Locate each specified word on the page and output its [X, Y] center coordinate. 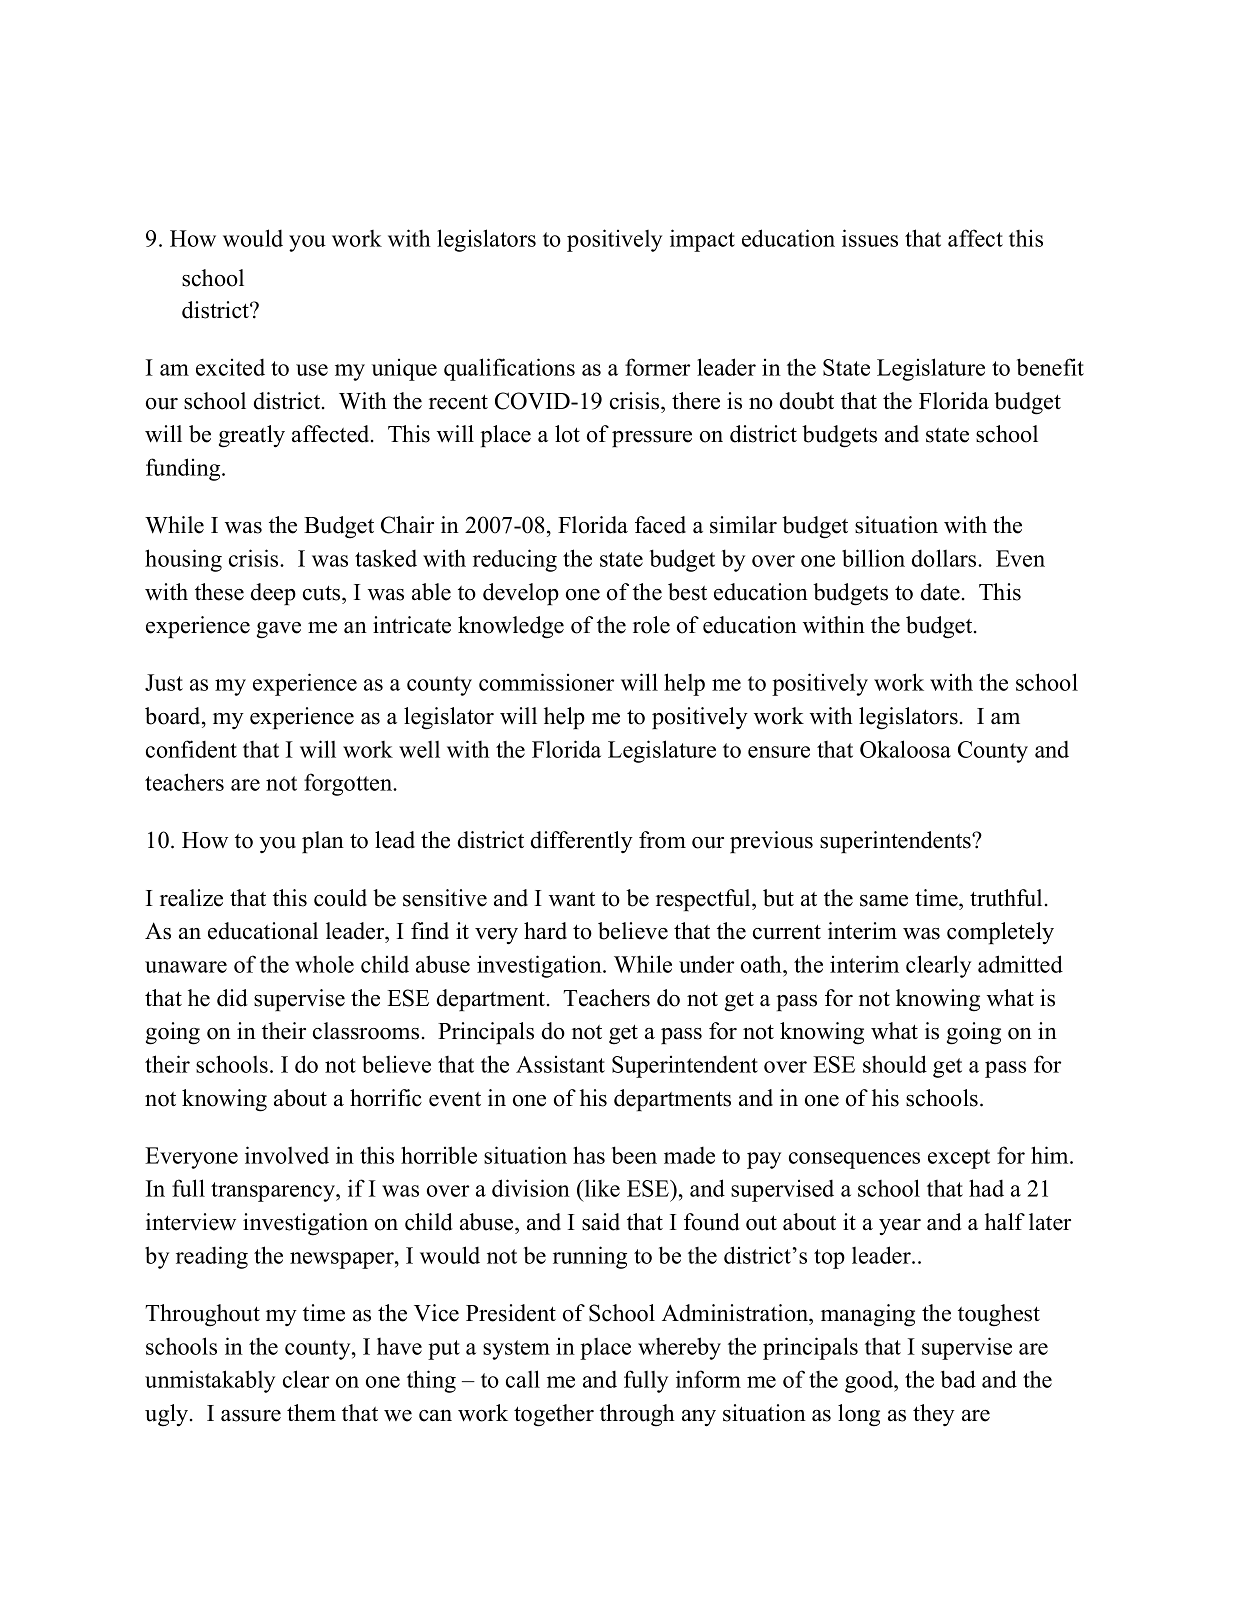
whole [324, 964]
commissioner [546, 682]
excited [230, 367]
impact [702, 240]
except [959, 1159]
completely [1000, 933]
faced [660, 525]
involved [287, 1155]
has [589, 1155]
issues [870, 238]
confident [191, 749]
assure [251, 1416]
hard [545, 931]
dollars [944, 558]
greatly [252, 436]
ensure [779, 752]
